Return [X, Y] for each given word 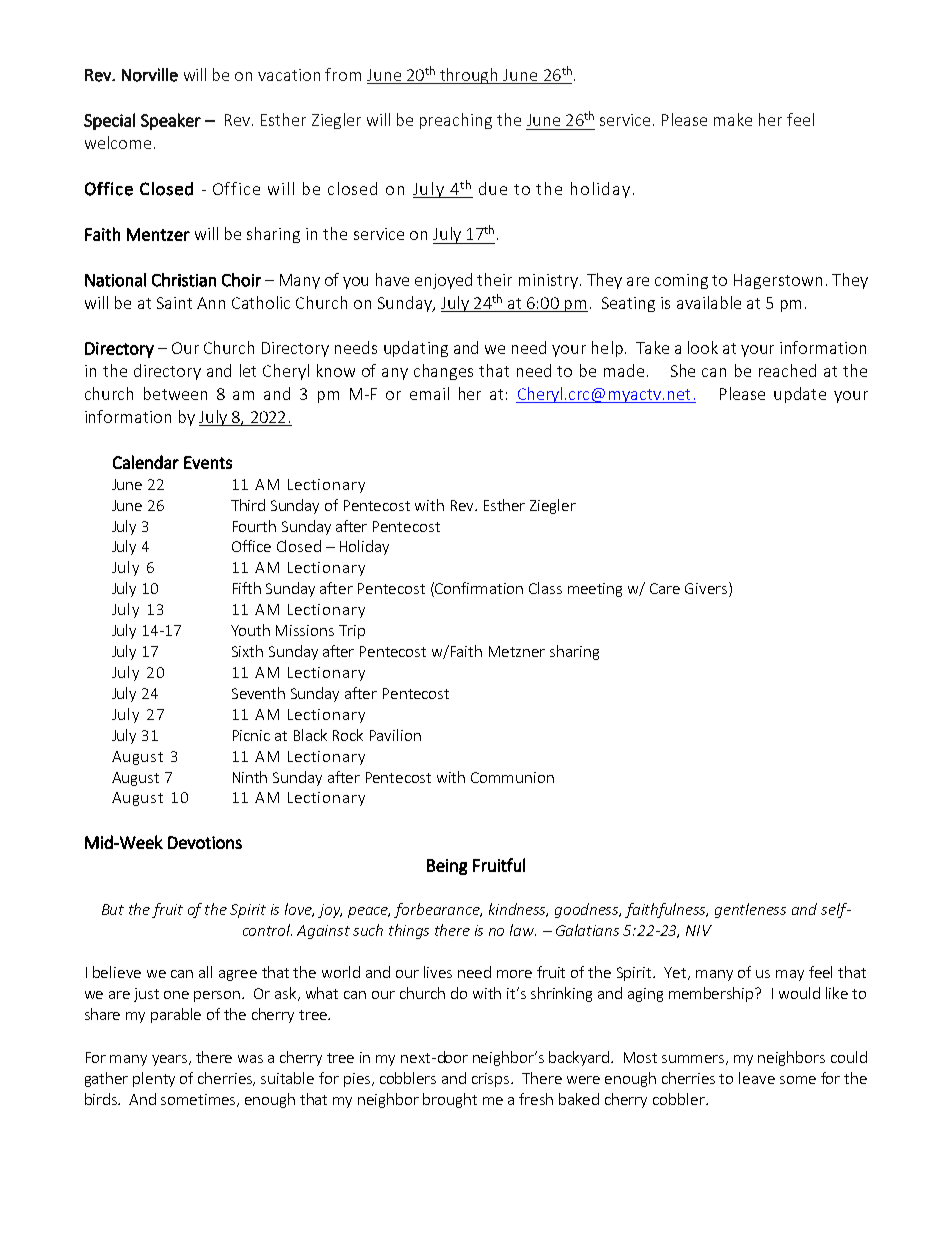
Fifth [247, 588]
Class [545, 588]
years [171, 1060]
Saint [174, 303]
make [733, 119]
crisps [492, 1080]
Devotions [205, 842]
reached [787, 370]
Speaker [171, 121]
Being [447, 867]
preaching [456, 121]
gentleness [750, 910]
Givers [707, 589]
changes [443, 372]
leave [757, 1078]
